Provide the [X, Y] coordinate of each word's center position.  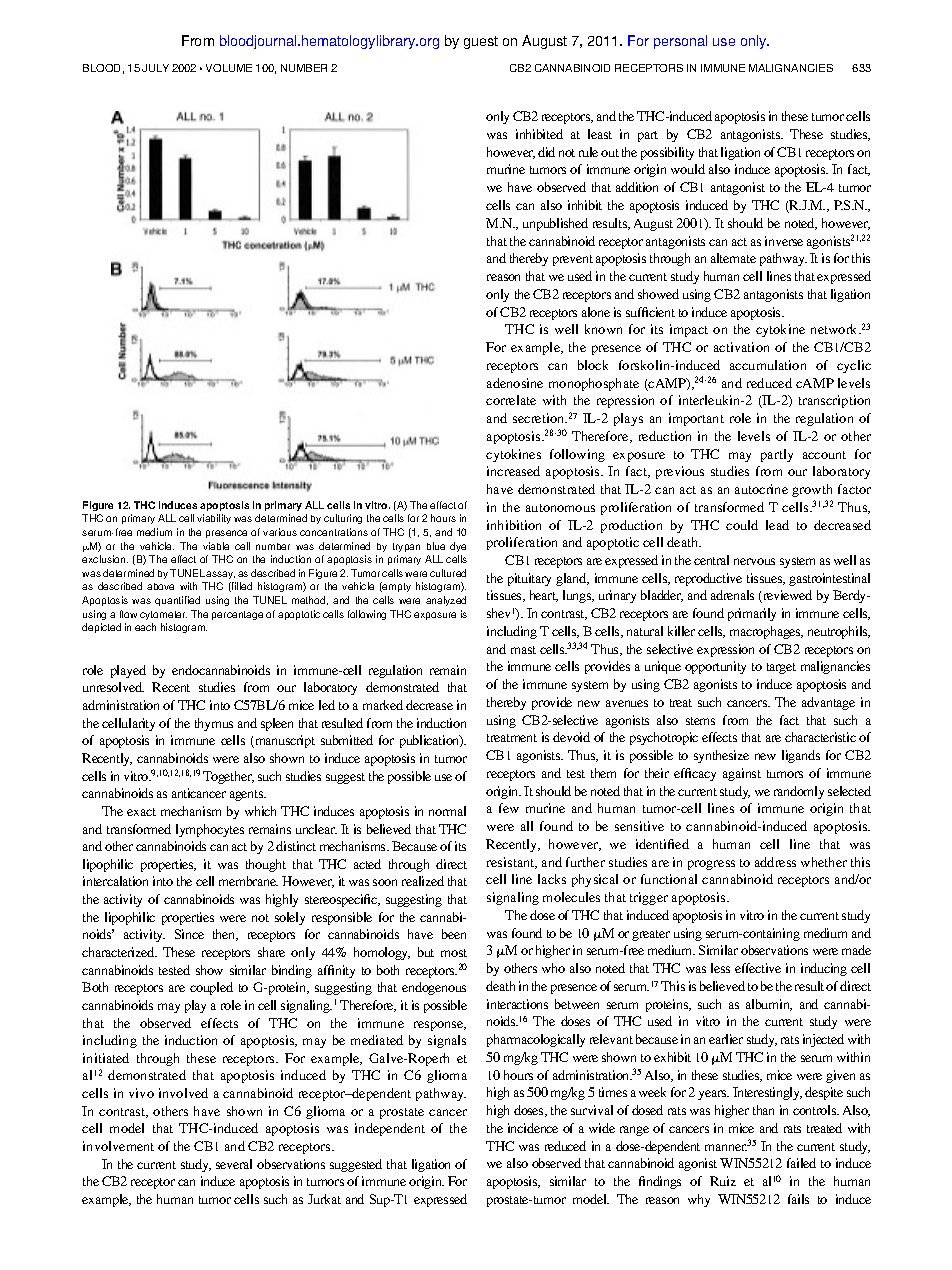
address [775, 862]
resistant [512, 863]
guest [481, 42]
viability [214, 519]
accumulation [768, 365]
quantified [177, 601]
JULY [155, 68]
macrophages [766, 632]
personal [680, 42]
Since [189, 934]
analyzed [446, 601]
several [234, 1164]
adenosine [515, 383]
